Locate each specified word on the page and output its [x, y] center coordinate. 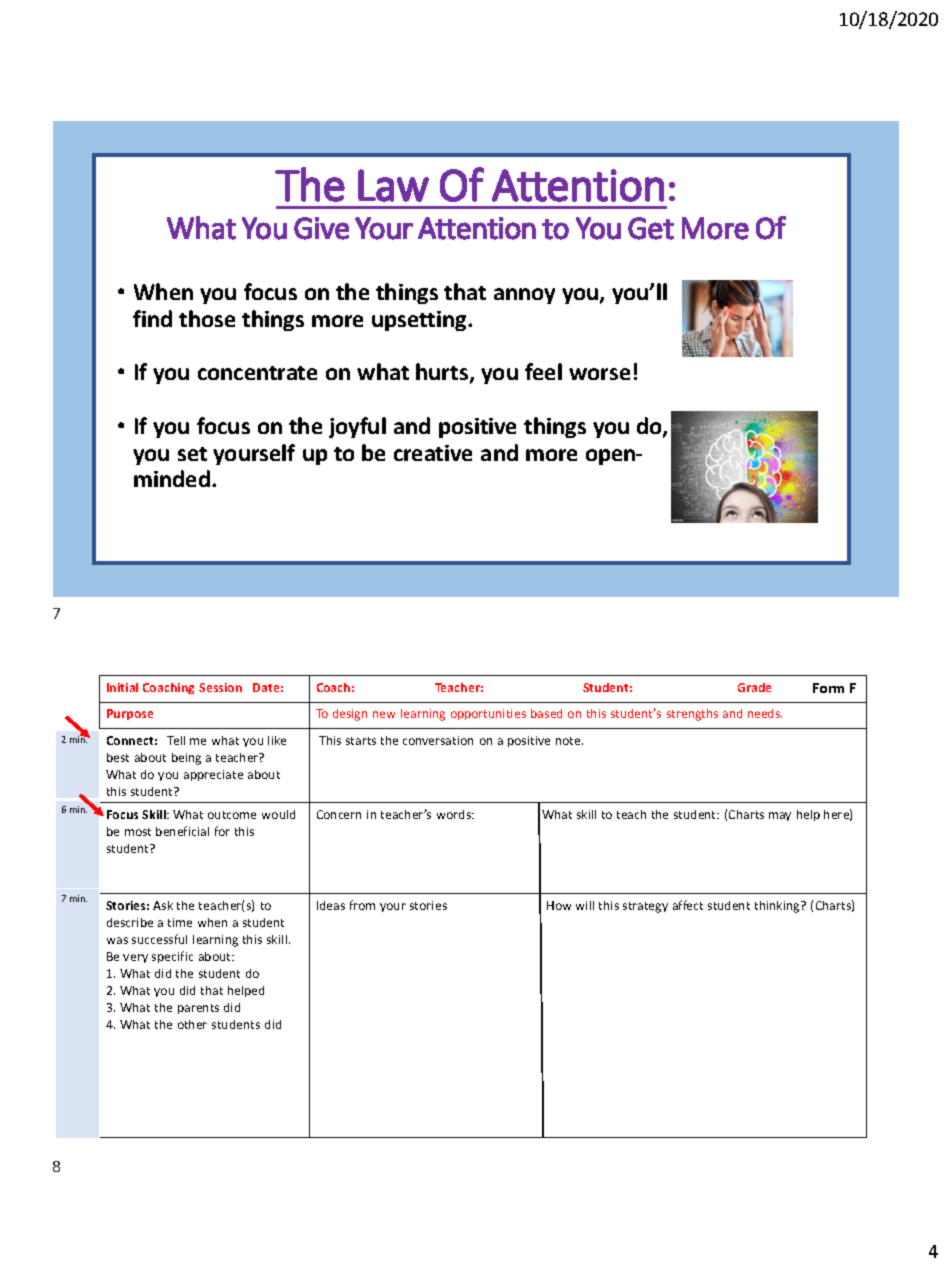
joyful [357, 427]
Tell [176, 740]
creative [433, 453]
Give [321, 228]
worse [599, 374]
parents [198, 1009]
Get [651, 228]
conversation [438, 740]
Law [393, 185]
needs [765, 713]
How [559, 905]
